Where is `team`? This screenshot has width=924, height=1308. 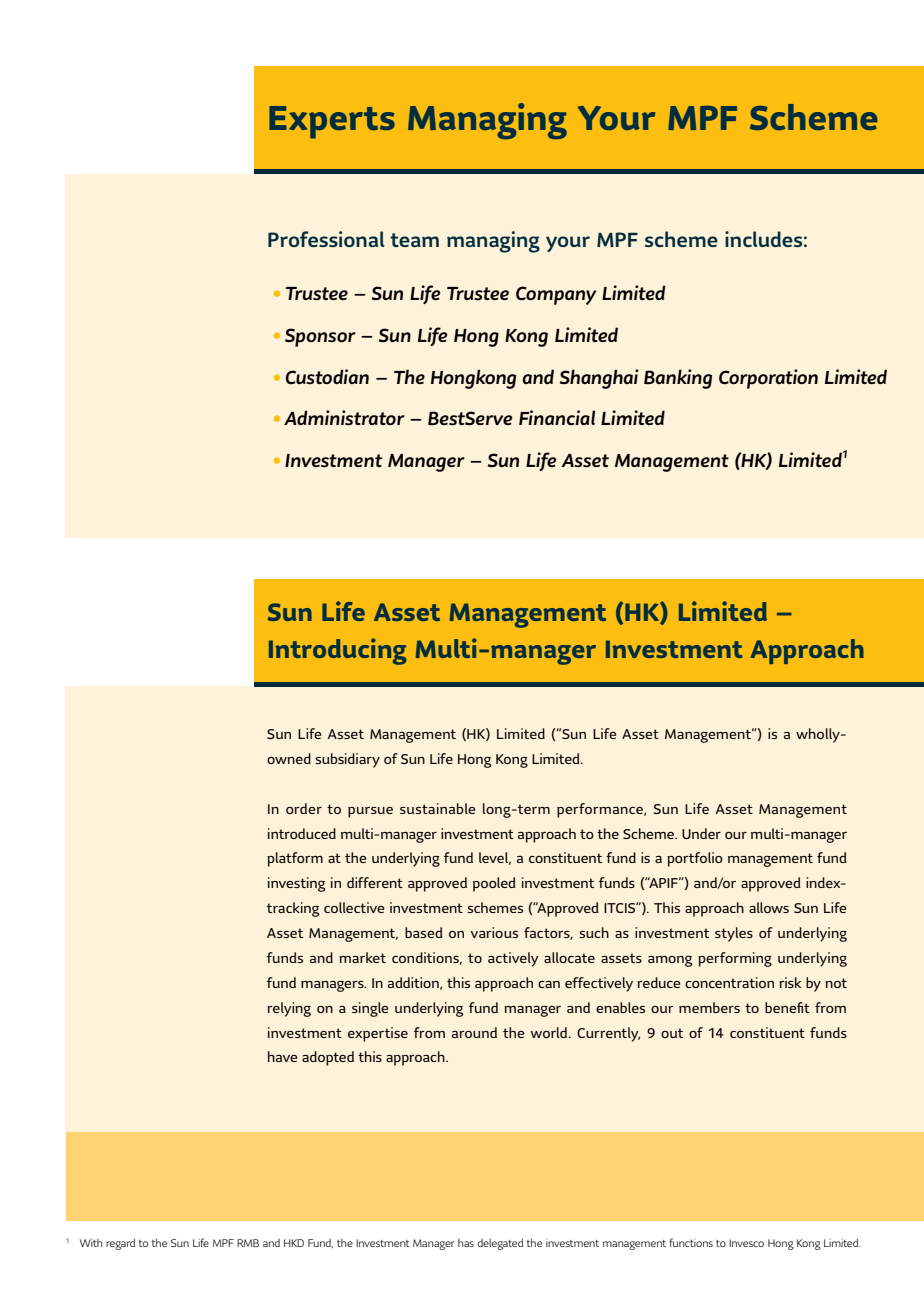 team is located at coordinates (414, 240).
